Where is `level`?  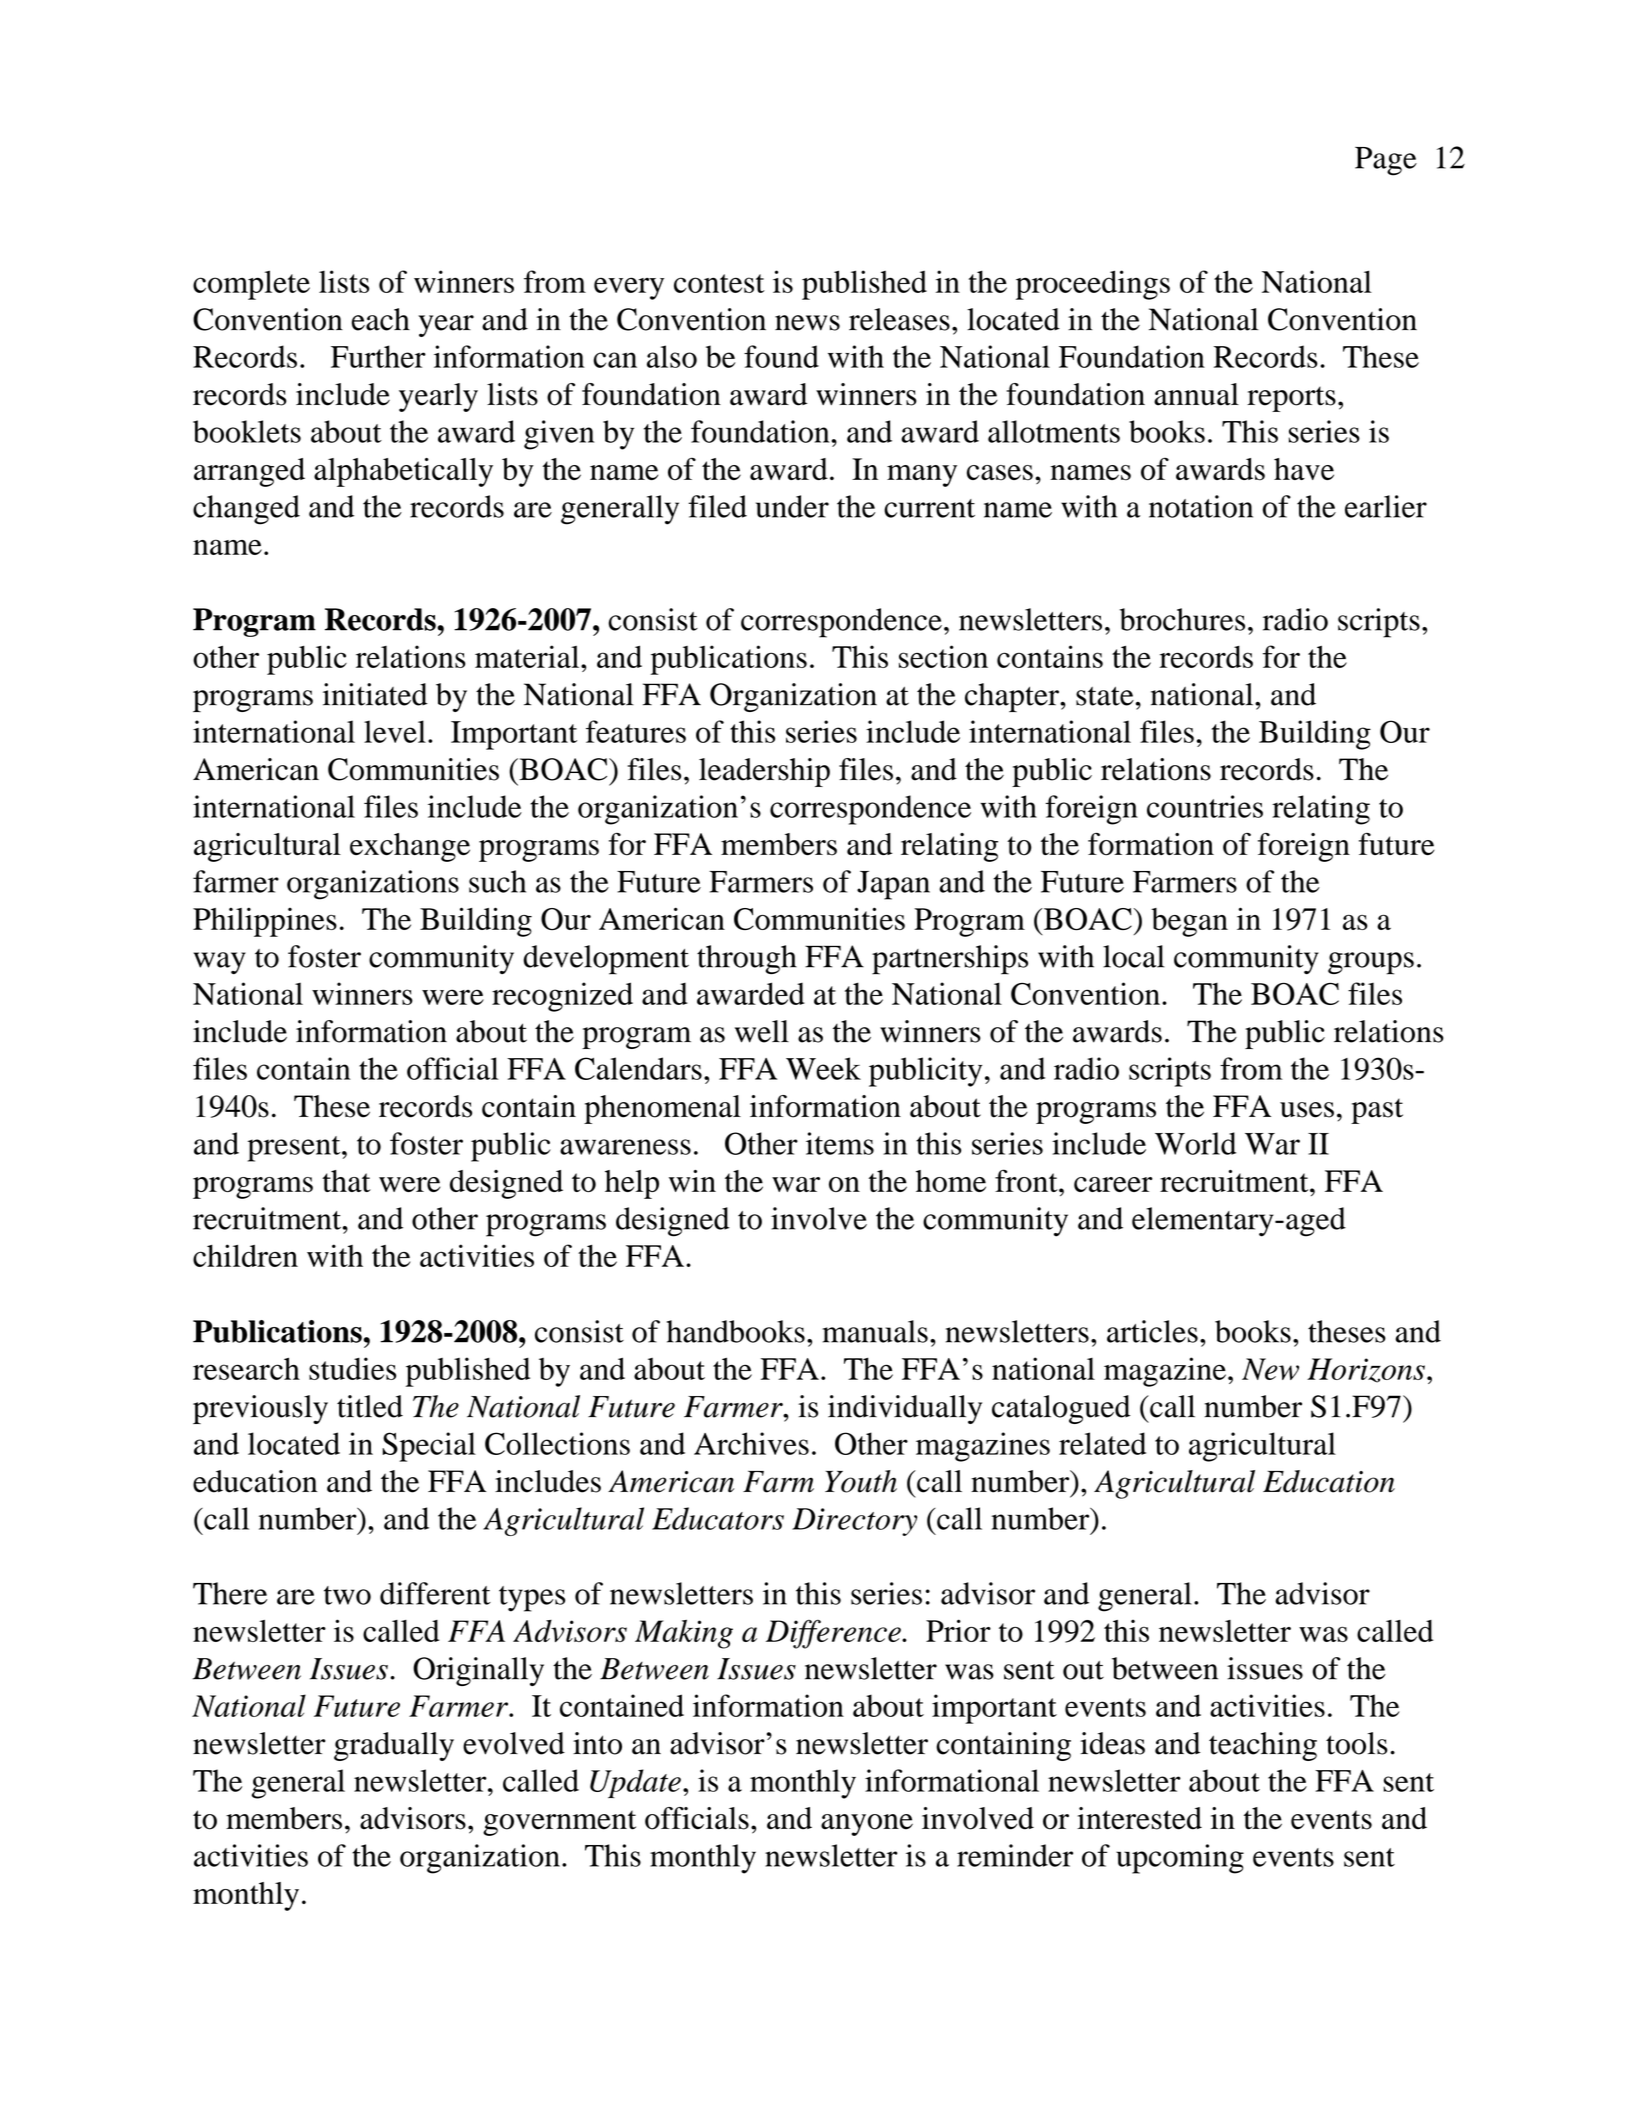
level is located at coordinates (395, 731).
